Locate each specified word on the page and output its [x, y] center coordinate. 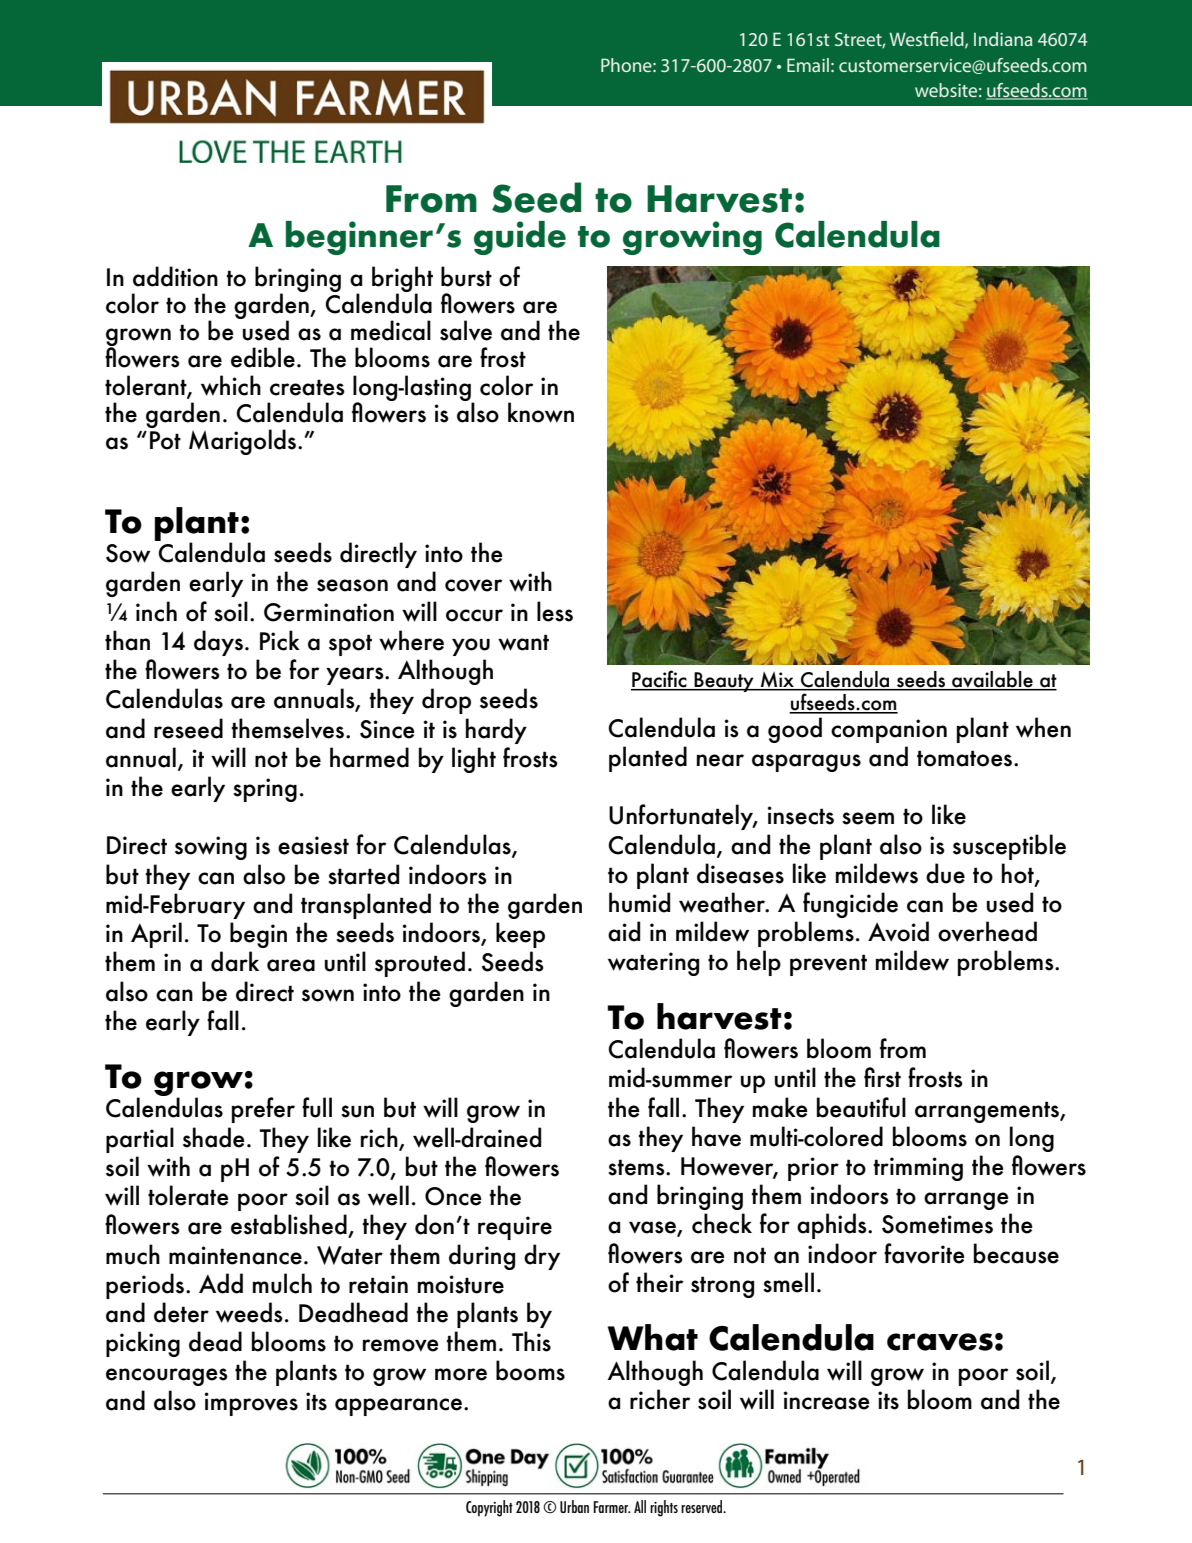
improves [251, 1404]
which [231, 385]
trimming [918, 1169]
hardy [496, 731]
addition [175, 276]
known [541, 412]
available [992, 680]
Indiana [1003, 39]
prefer [263, 1110]
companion [889, 731]
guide [520, 238]
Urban [574, 1506]
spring [265, 790]
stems [637, 1167]
